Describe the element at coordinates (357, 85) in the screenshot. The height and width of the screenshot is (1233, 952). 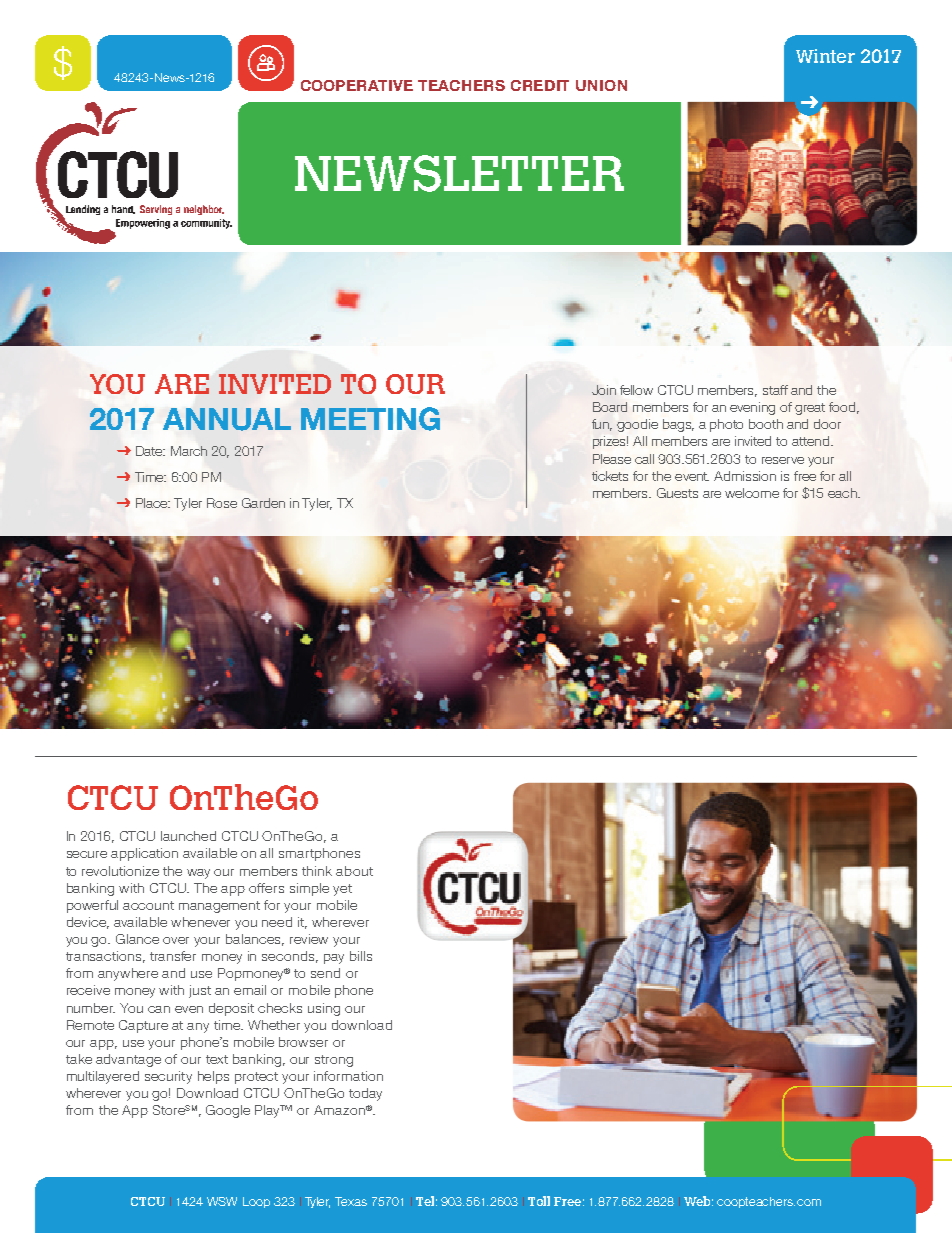
I see `COOPERATIVE` at that location.
